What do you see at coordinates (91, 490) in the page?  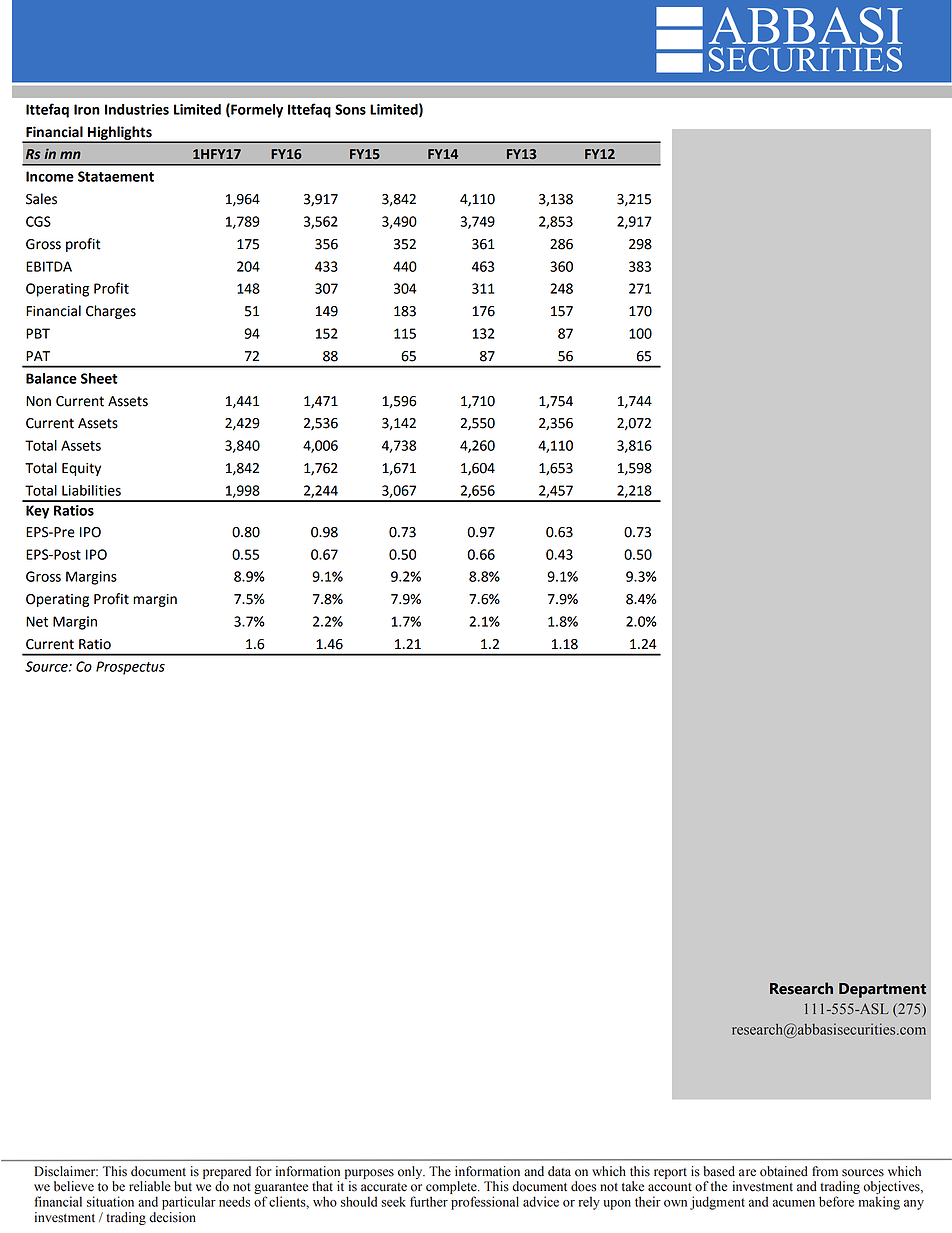 I see `Liabilities` at bounding box center [91, 490].
